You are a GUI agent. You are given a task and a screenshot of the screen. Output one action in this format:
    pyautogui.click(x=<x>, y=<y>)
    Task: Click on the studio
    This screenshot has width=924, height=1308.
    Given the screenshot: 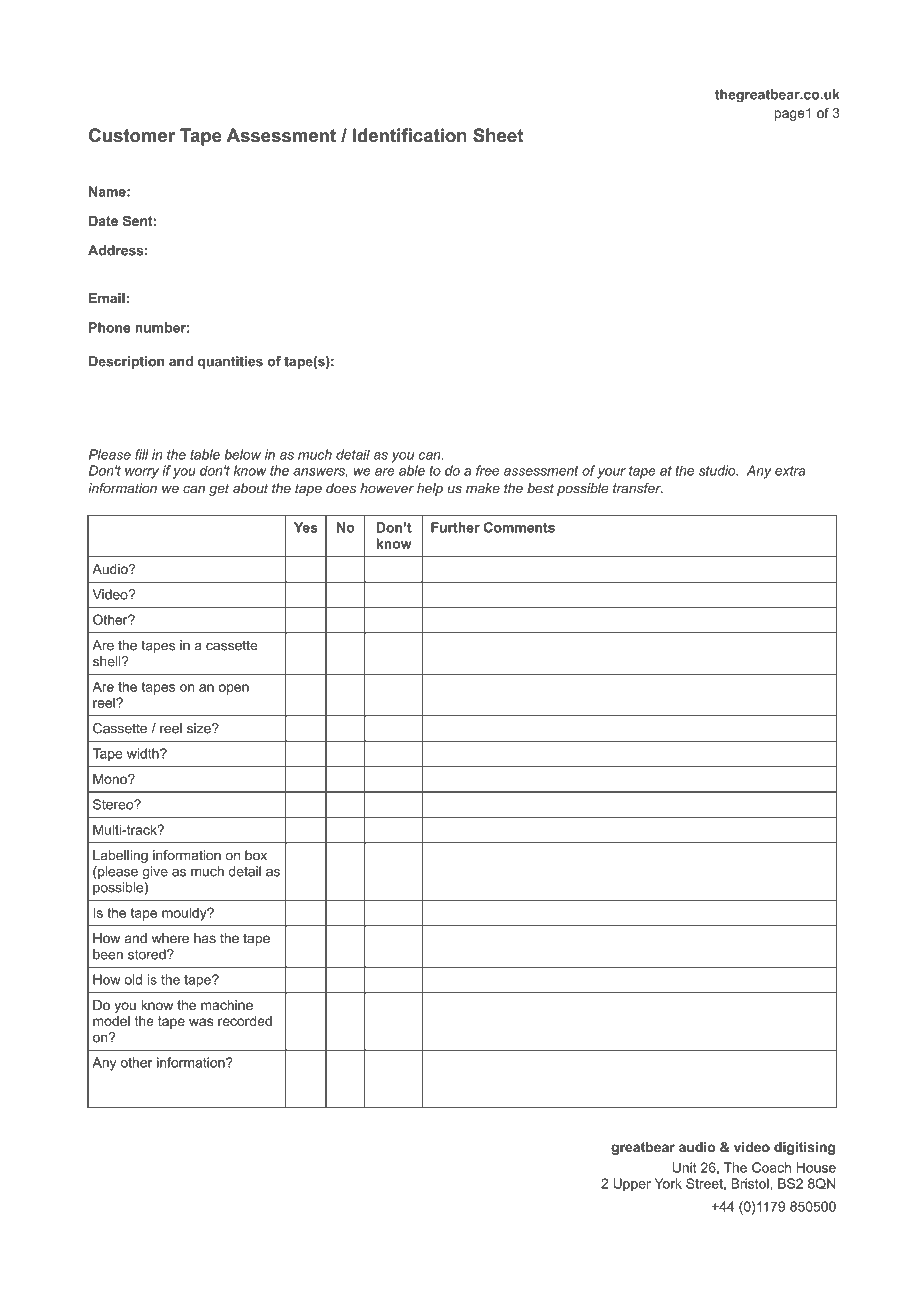 What is the action you would take?
    pyautogui.click(x=718, y=470)
